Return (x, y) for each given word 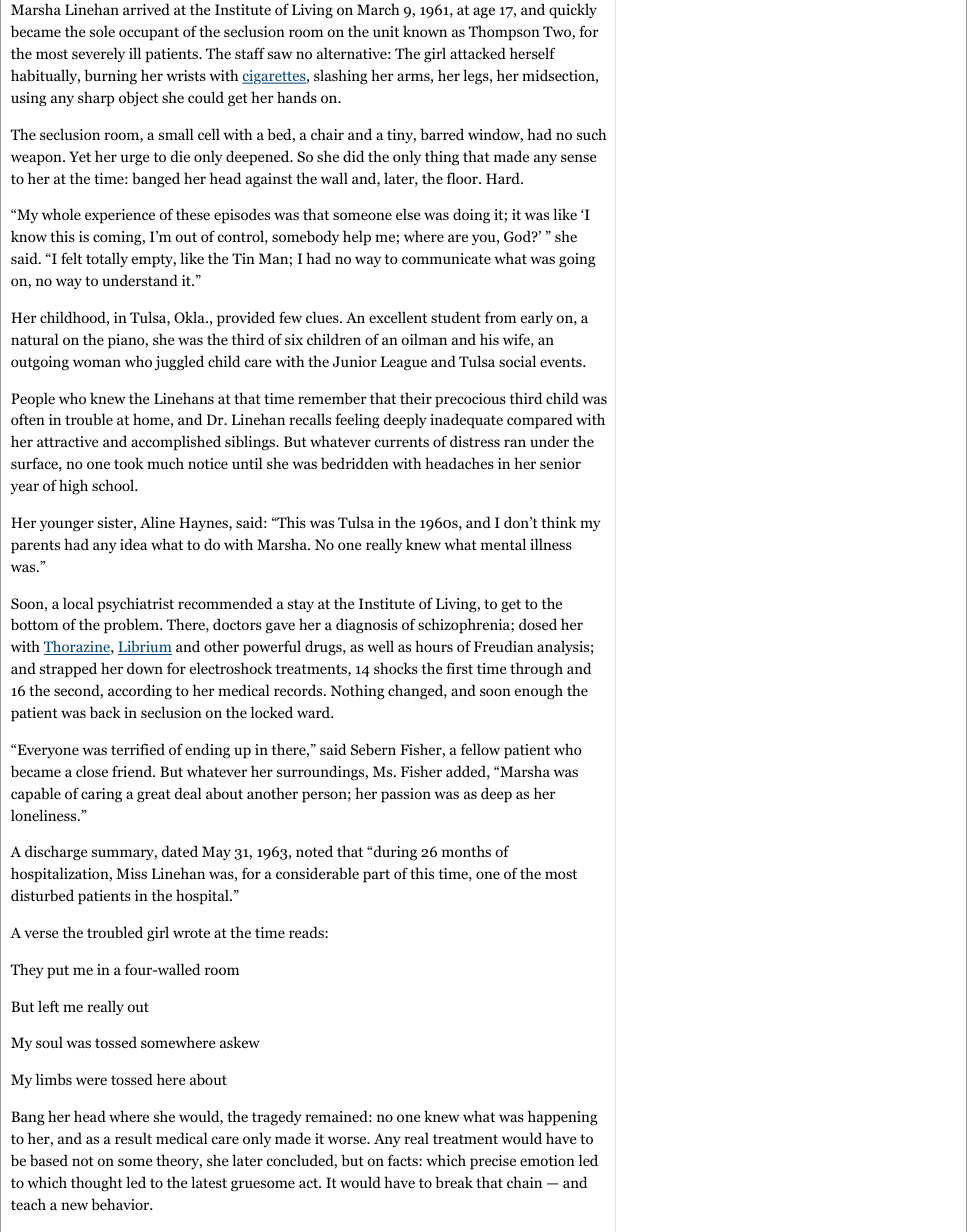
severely (98, 54)
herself (532, 53)
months (466, 851)
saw (279, 55)
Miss (131, 873)
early (537, 318)
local (78, 603)
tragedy (277, 1118)
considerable (317, 873)
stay (300, 605)
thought (97, 1184)
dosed (538, 624)
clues (323, 317)
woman (97, 363)
